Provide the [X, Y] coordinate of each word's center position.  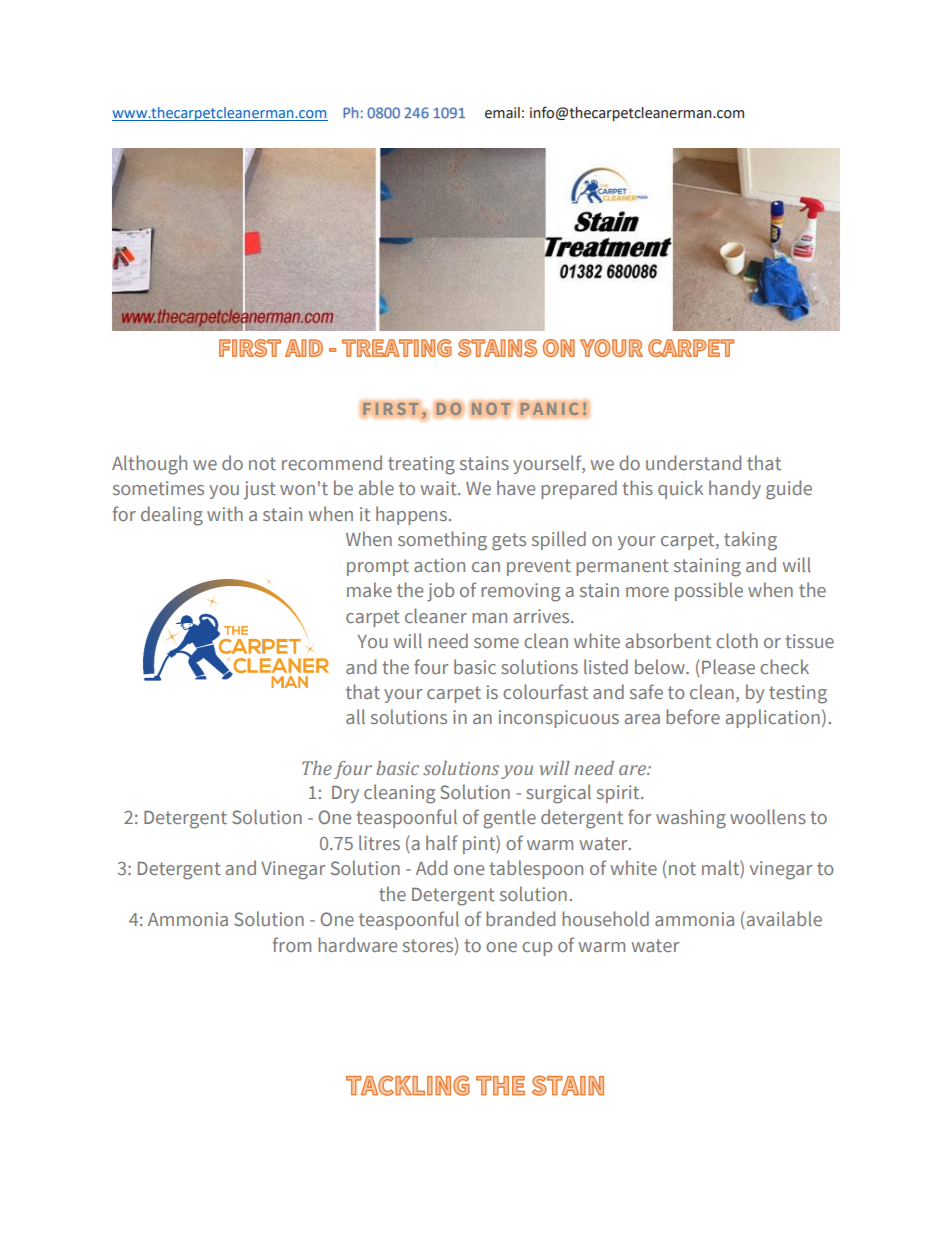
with [225, 513]
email [502, 113]
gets [509, 542]
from [292, 944]
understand [693, 462]
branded [520, 918]
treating [421, 465]
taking [750, 541]
